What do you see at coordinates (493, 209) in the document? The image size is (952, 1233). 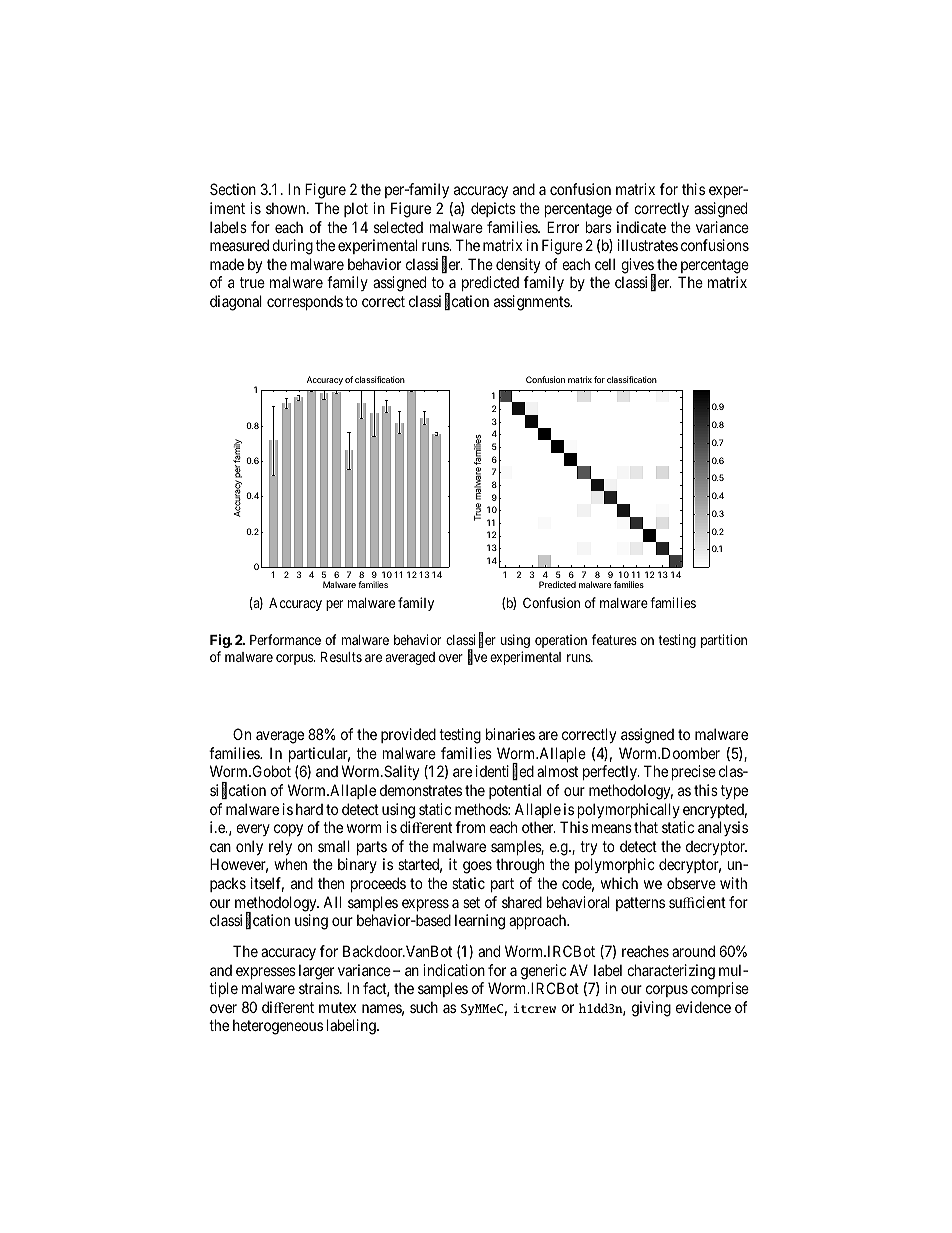 I see `depicts` at bounding box center [493, 209].
